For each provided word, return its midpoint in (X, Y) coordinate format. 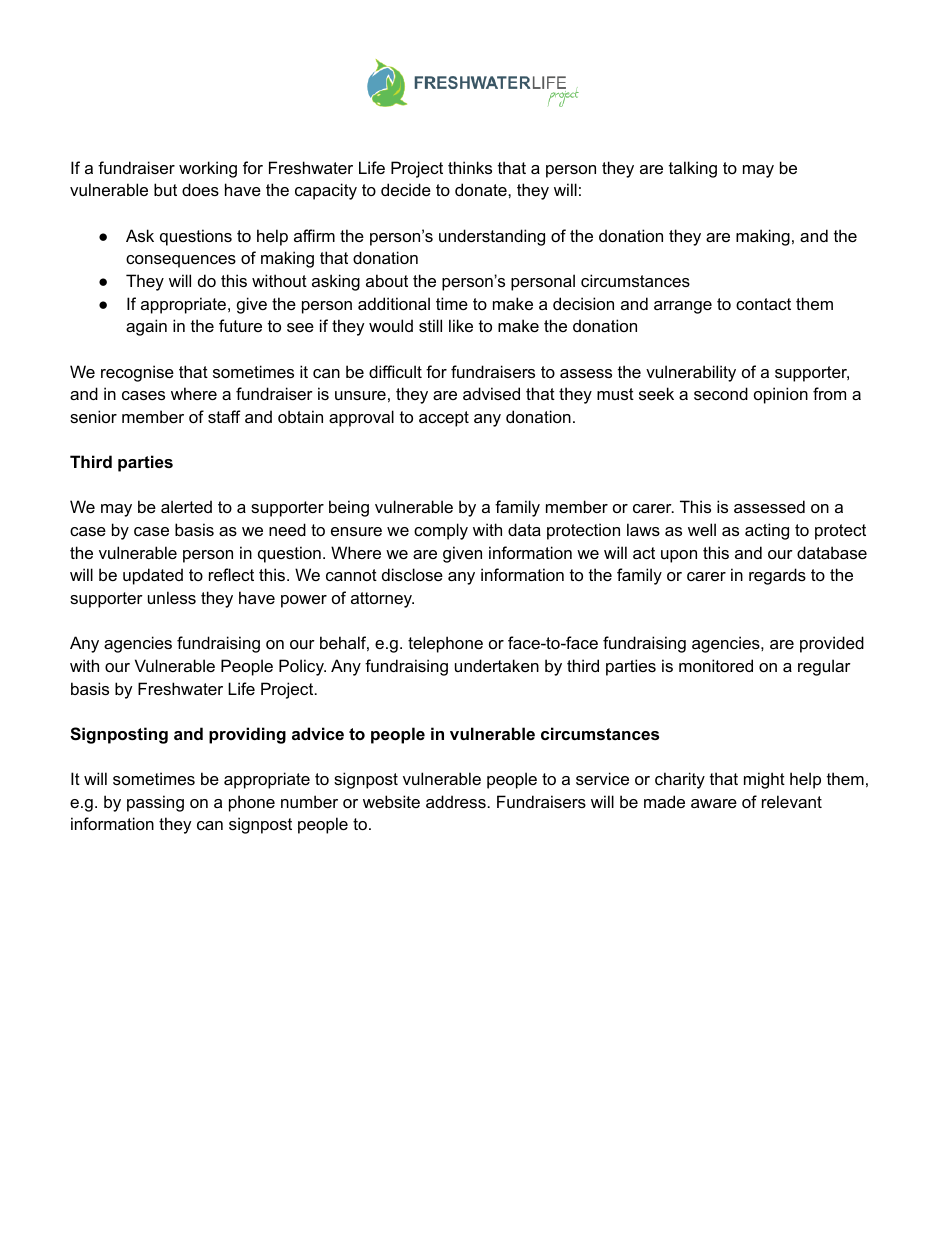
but (165, 189)
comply (441, 531)
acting (767, 531)
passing (155, 803)
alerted (186, 506)
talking (693, 169)
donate (482, 189)
